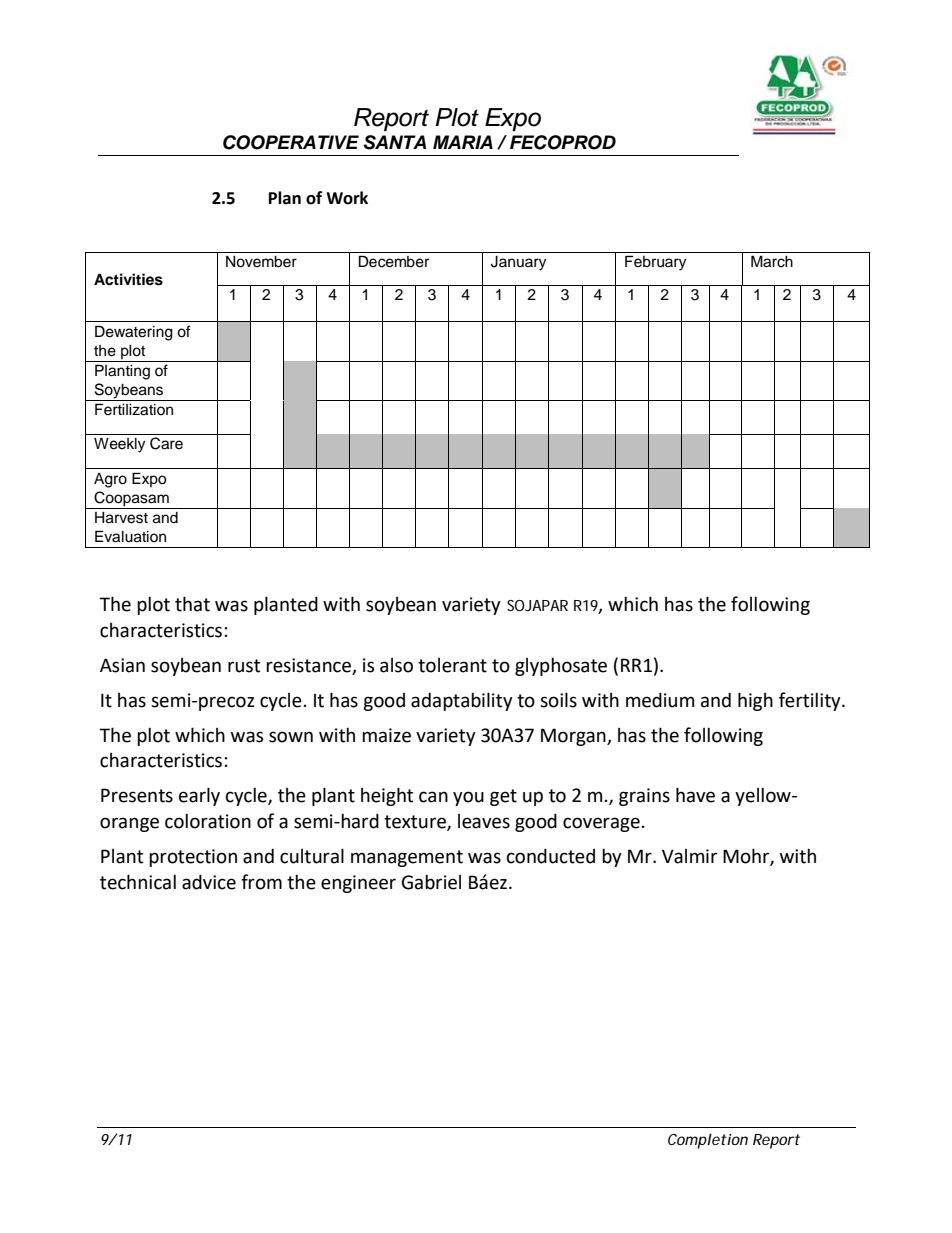 This screenshot has width=952, height=1233. What do you see at coordinates (561, 666) in the screenshot?
I see `glyphosate` at bounding box center [561, 666].
